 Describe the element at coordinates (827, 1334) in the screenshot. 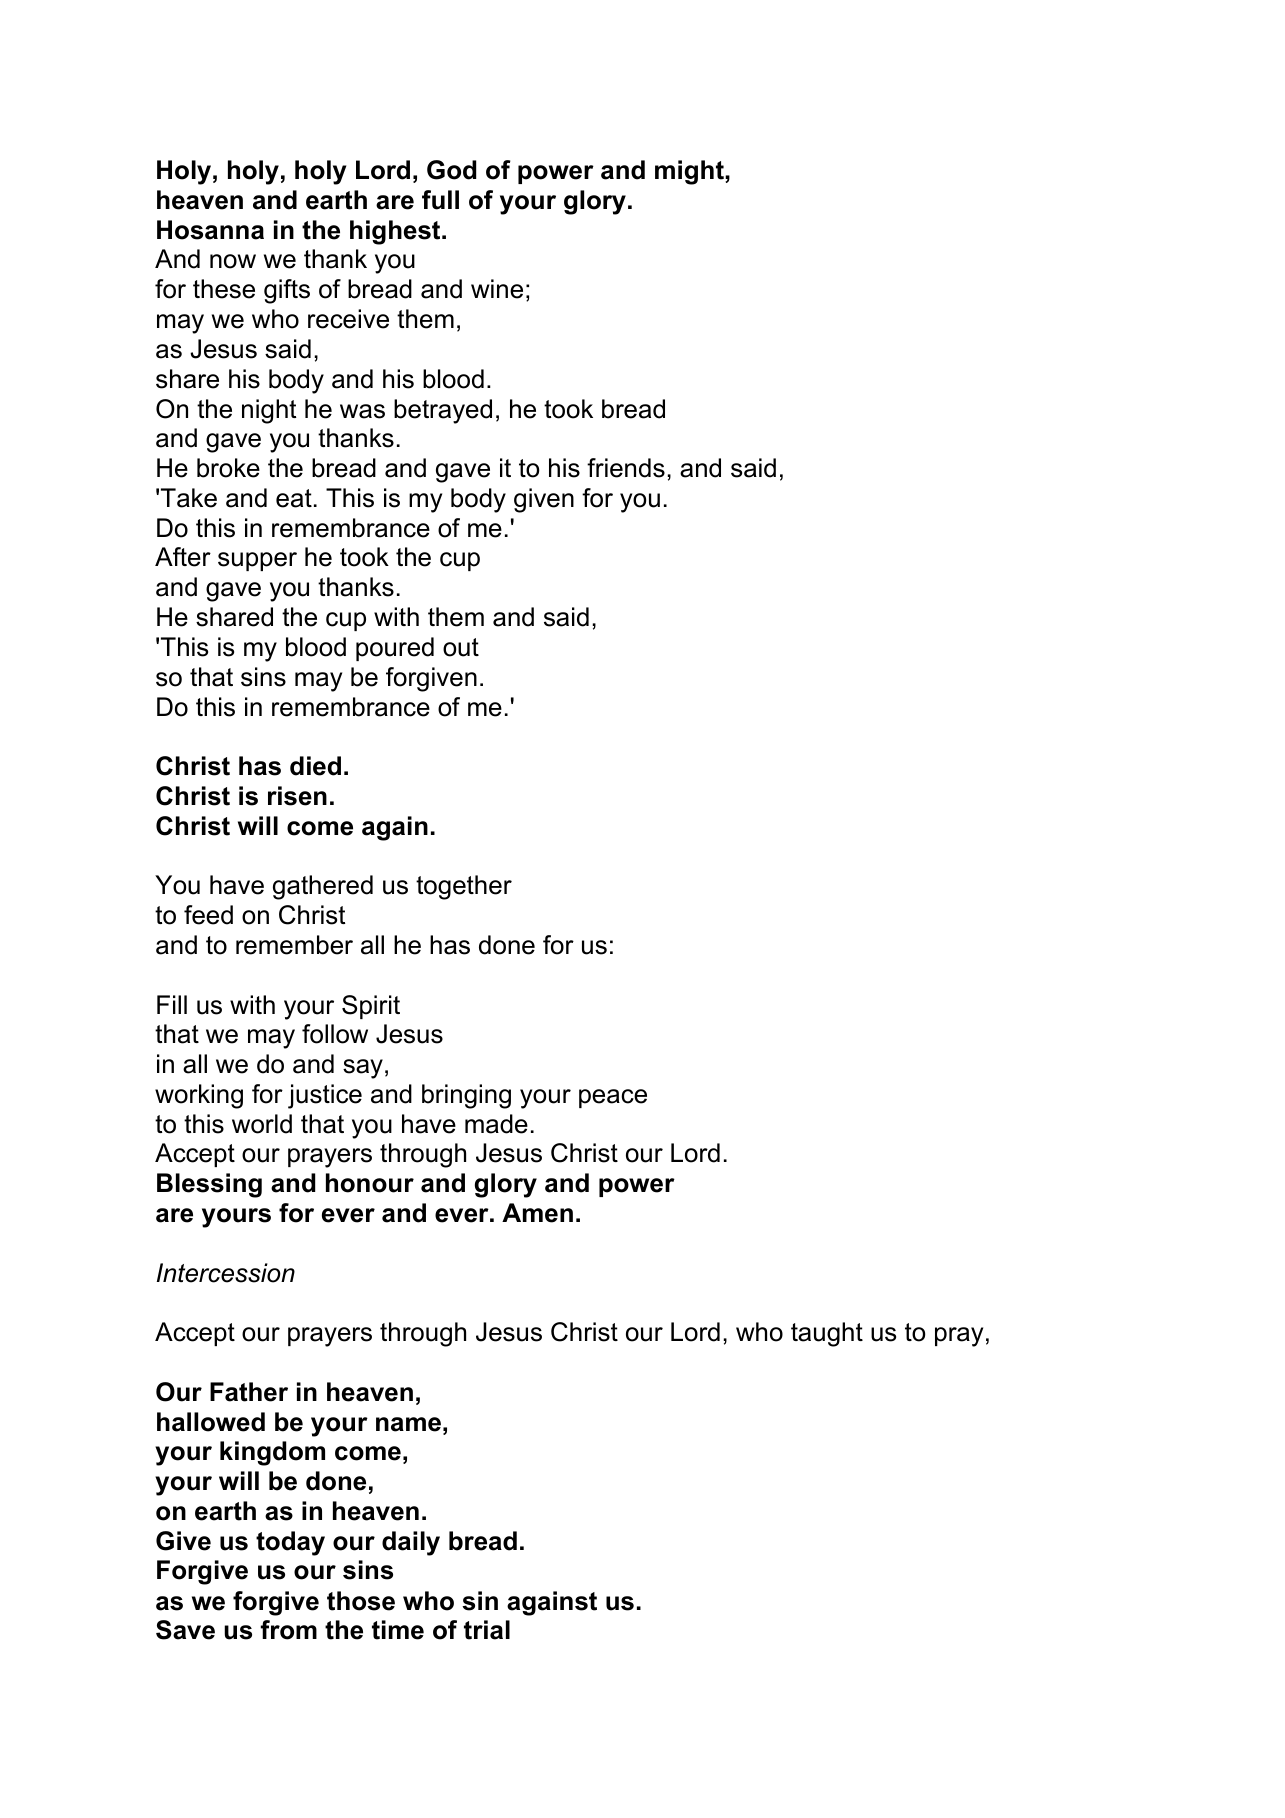

I see `taught` at that location.
